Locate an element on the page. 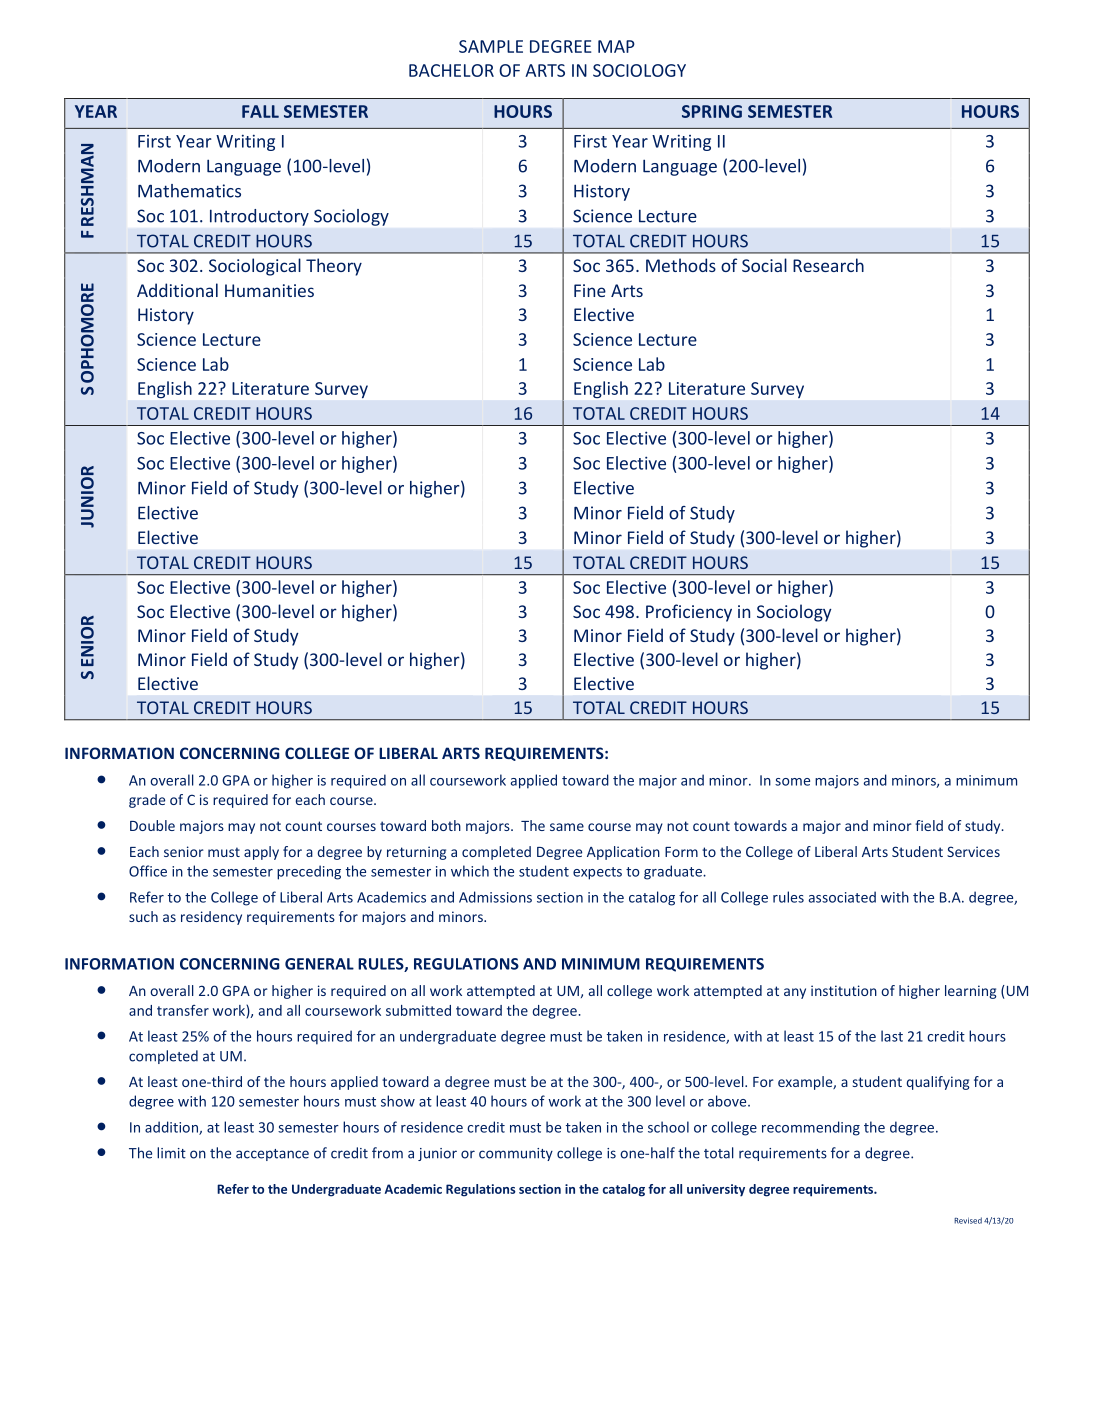  Humanities is located at coordinates (269, 290).
